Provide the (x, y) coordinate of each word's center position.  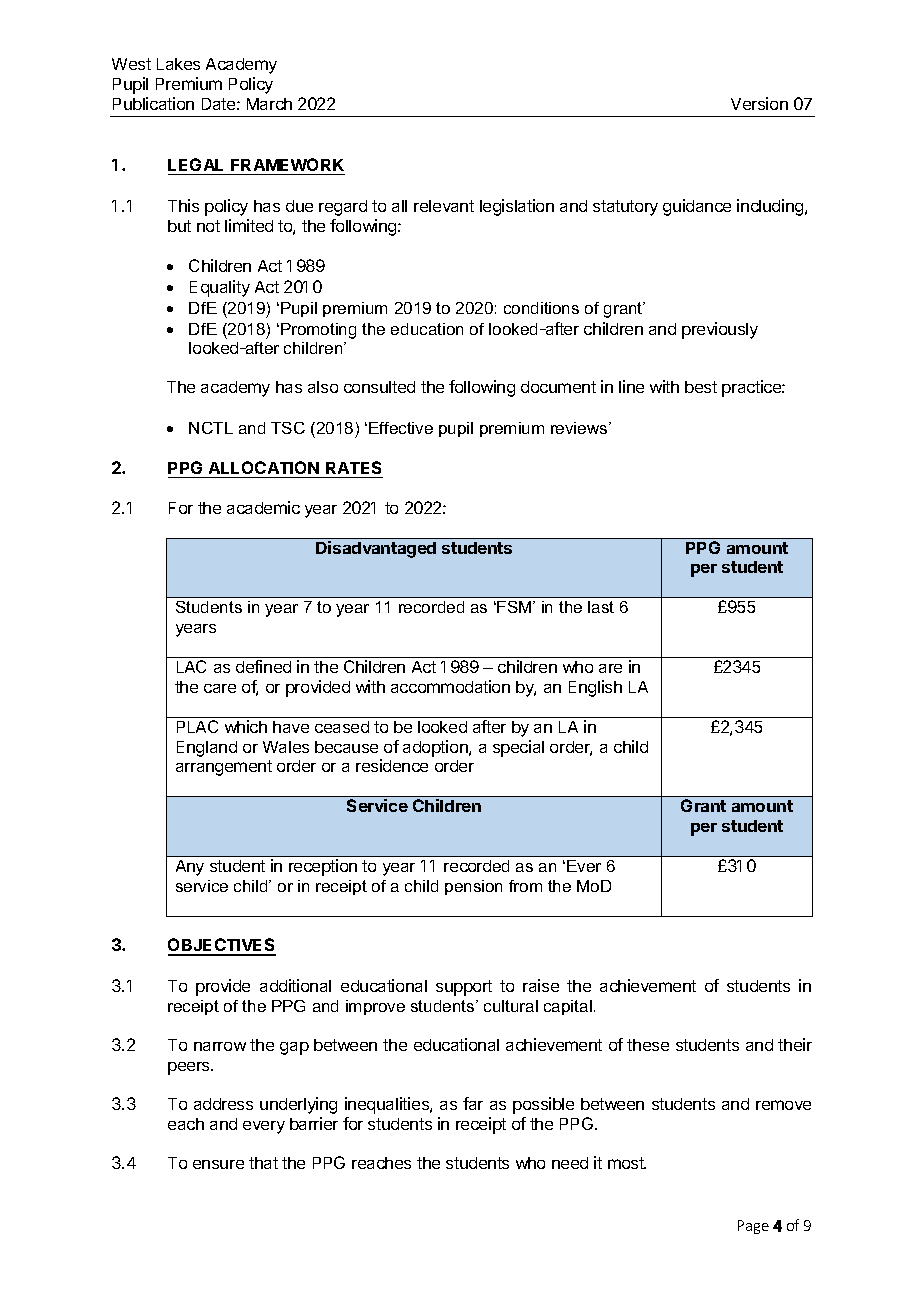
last (601, 607)
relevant (444, 206)
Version (759, 103)
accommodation (450, 686)
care (220, 688)
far (473, 1103)
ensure (218, 1164)
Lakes (178, 64)
